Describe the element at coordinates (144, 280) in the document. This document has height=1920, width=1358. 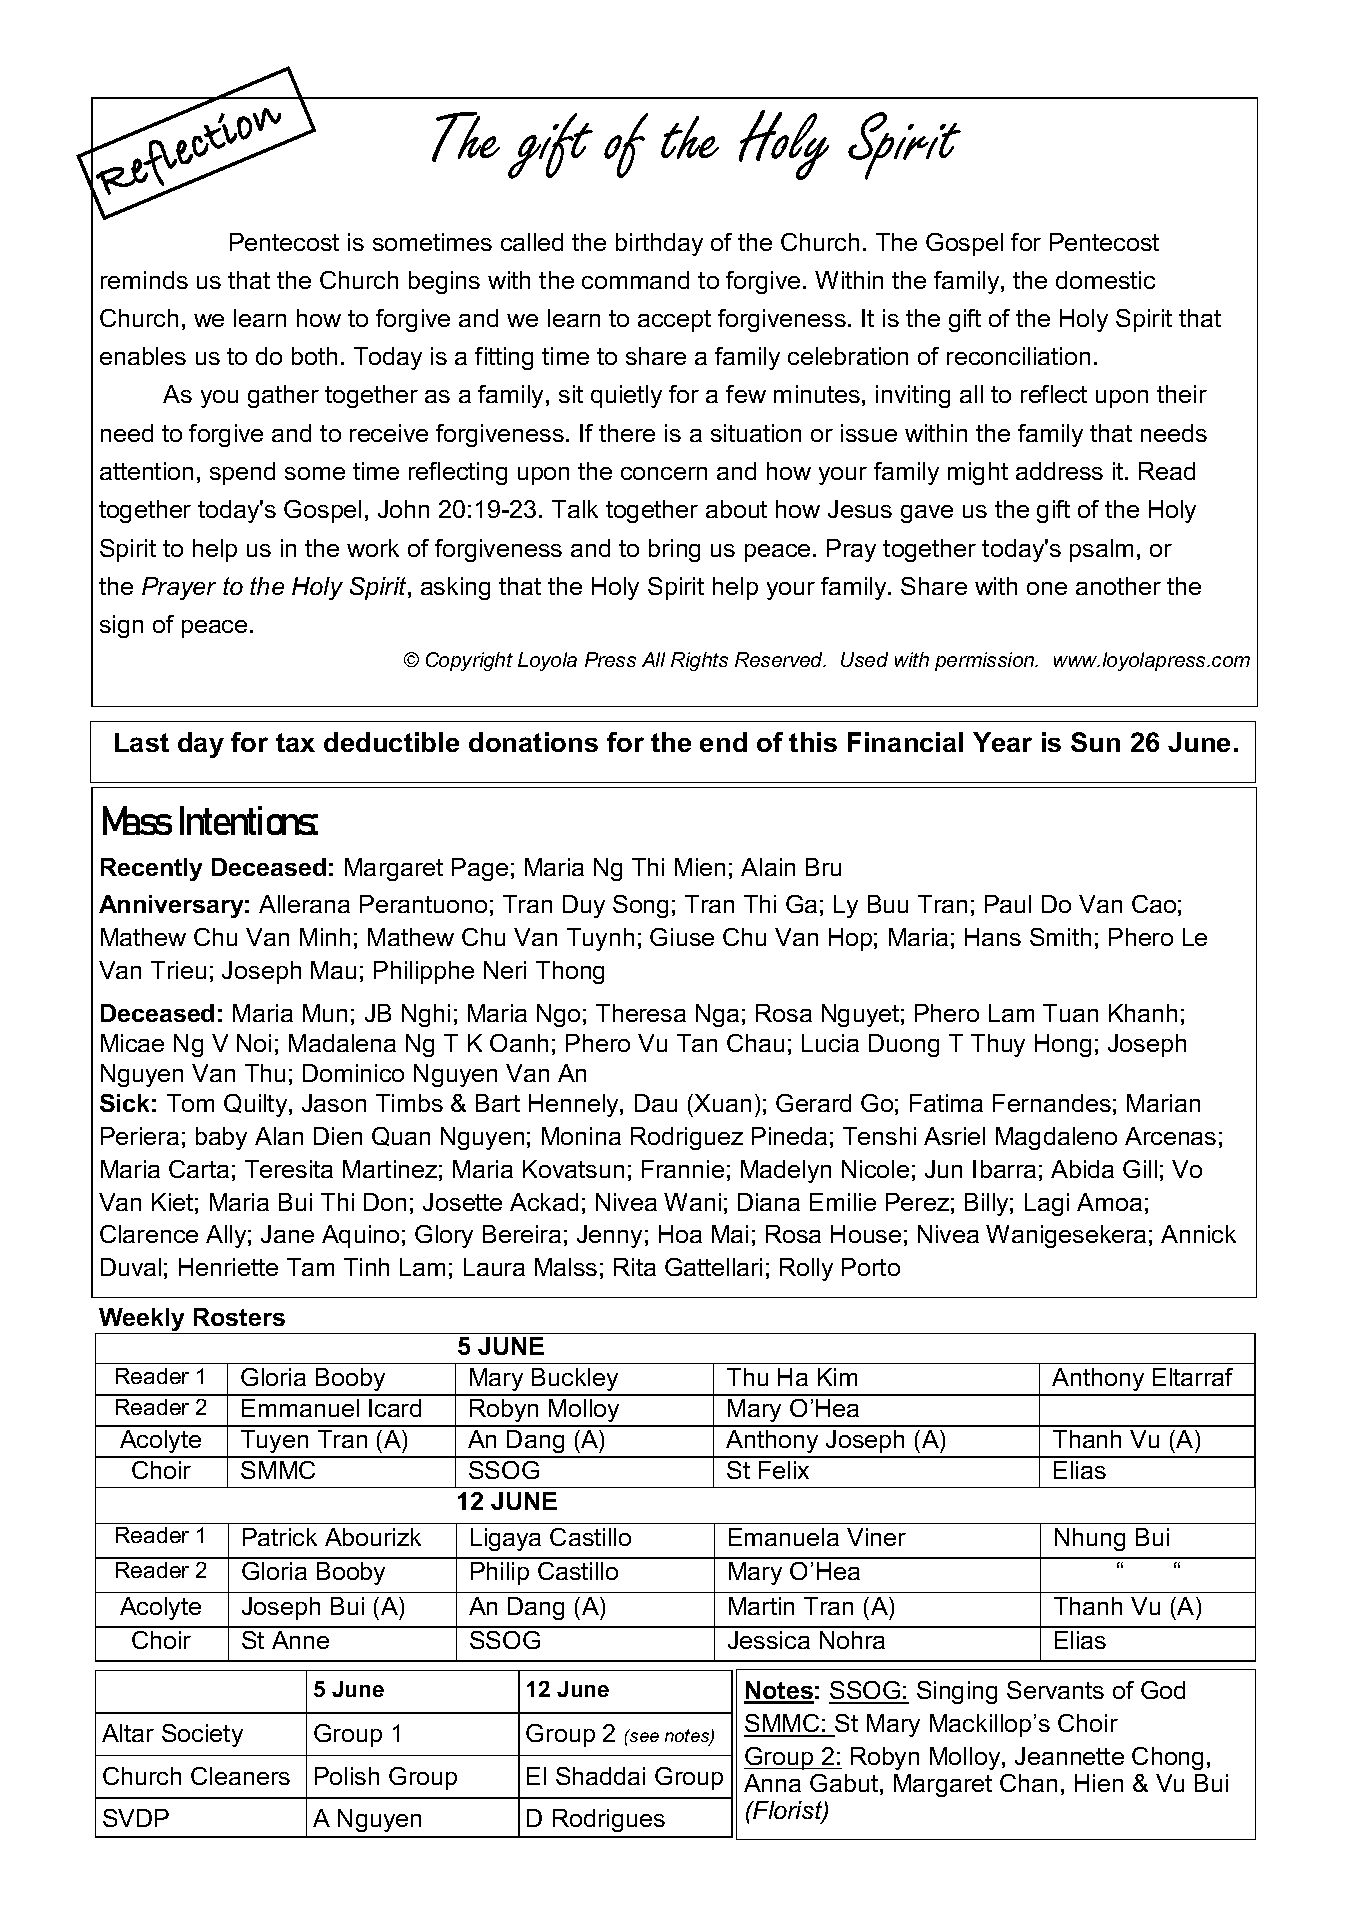
I see `reminds` at that location.
